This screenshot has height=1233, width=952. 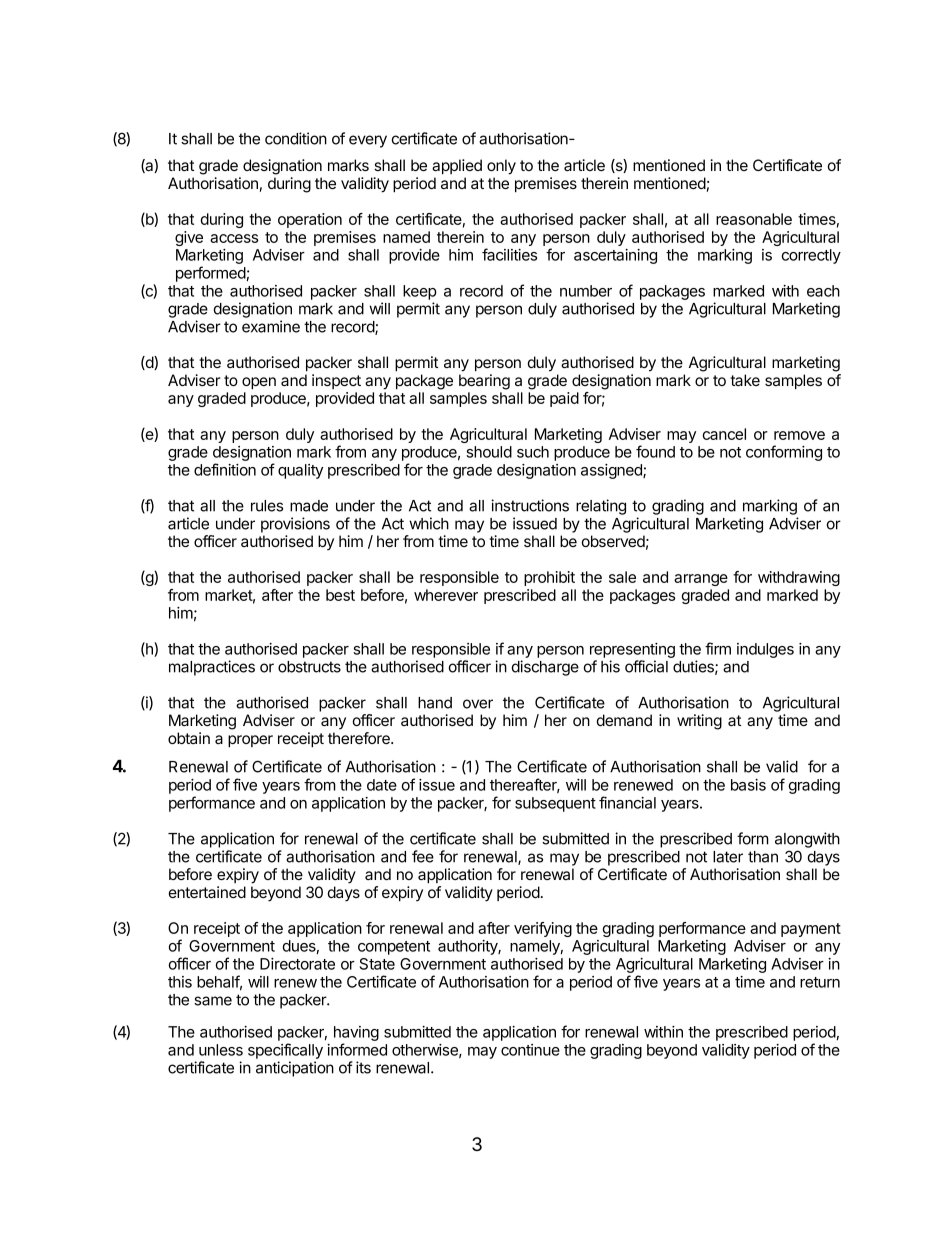 I want to click on only, so click(x=501, y=167).
